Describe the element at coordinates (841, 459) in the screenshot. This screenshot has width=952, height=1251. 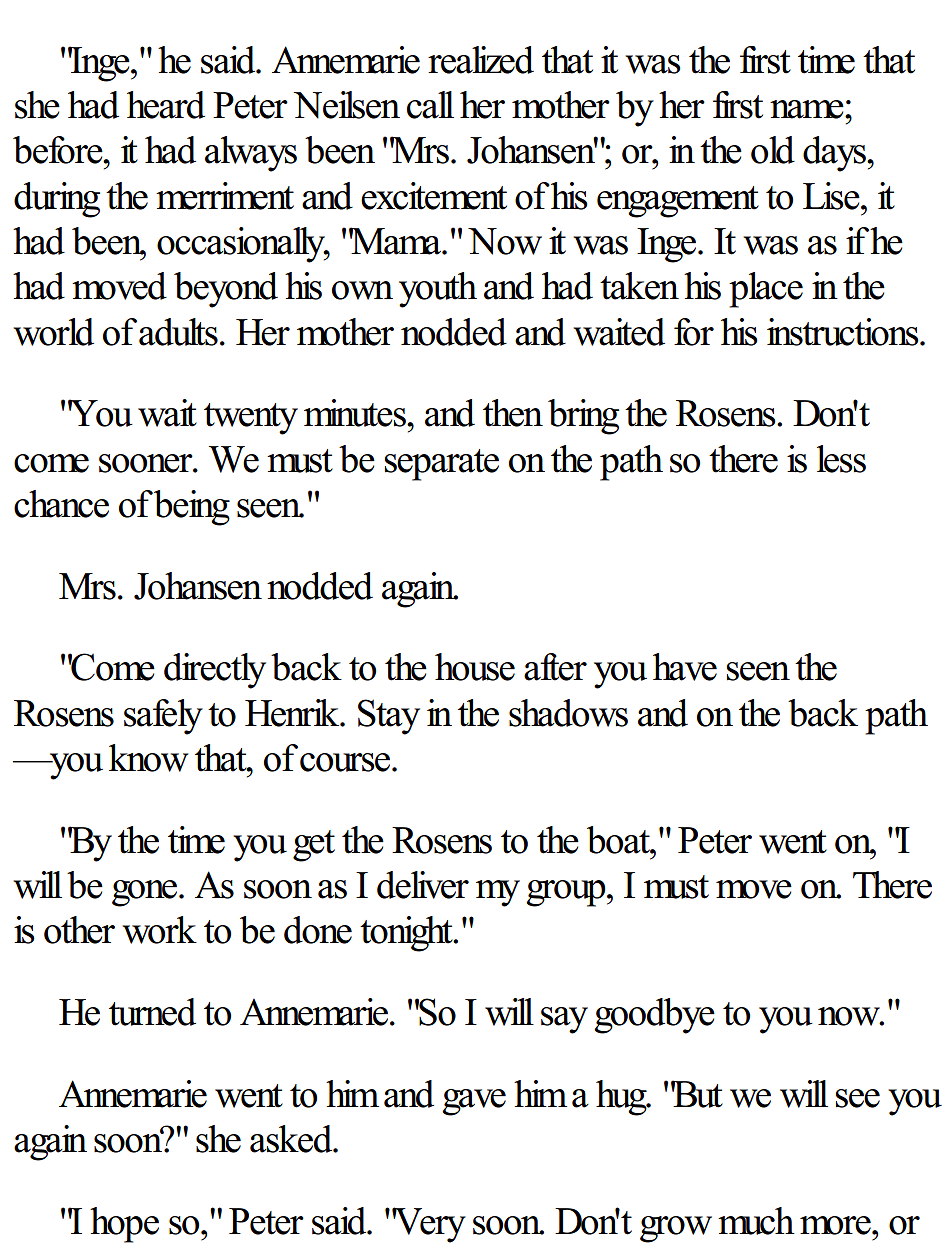
I see `less` at that location.
